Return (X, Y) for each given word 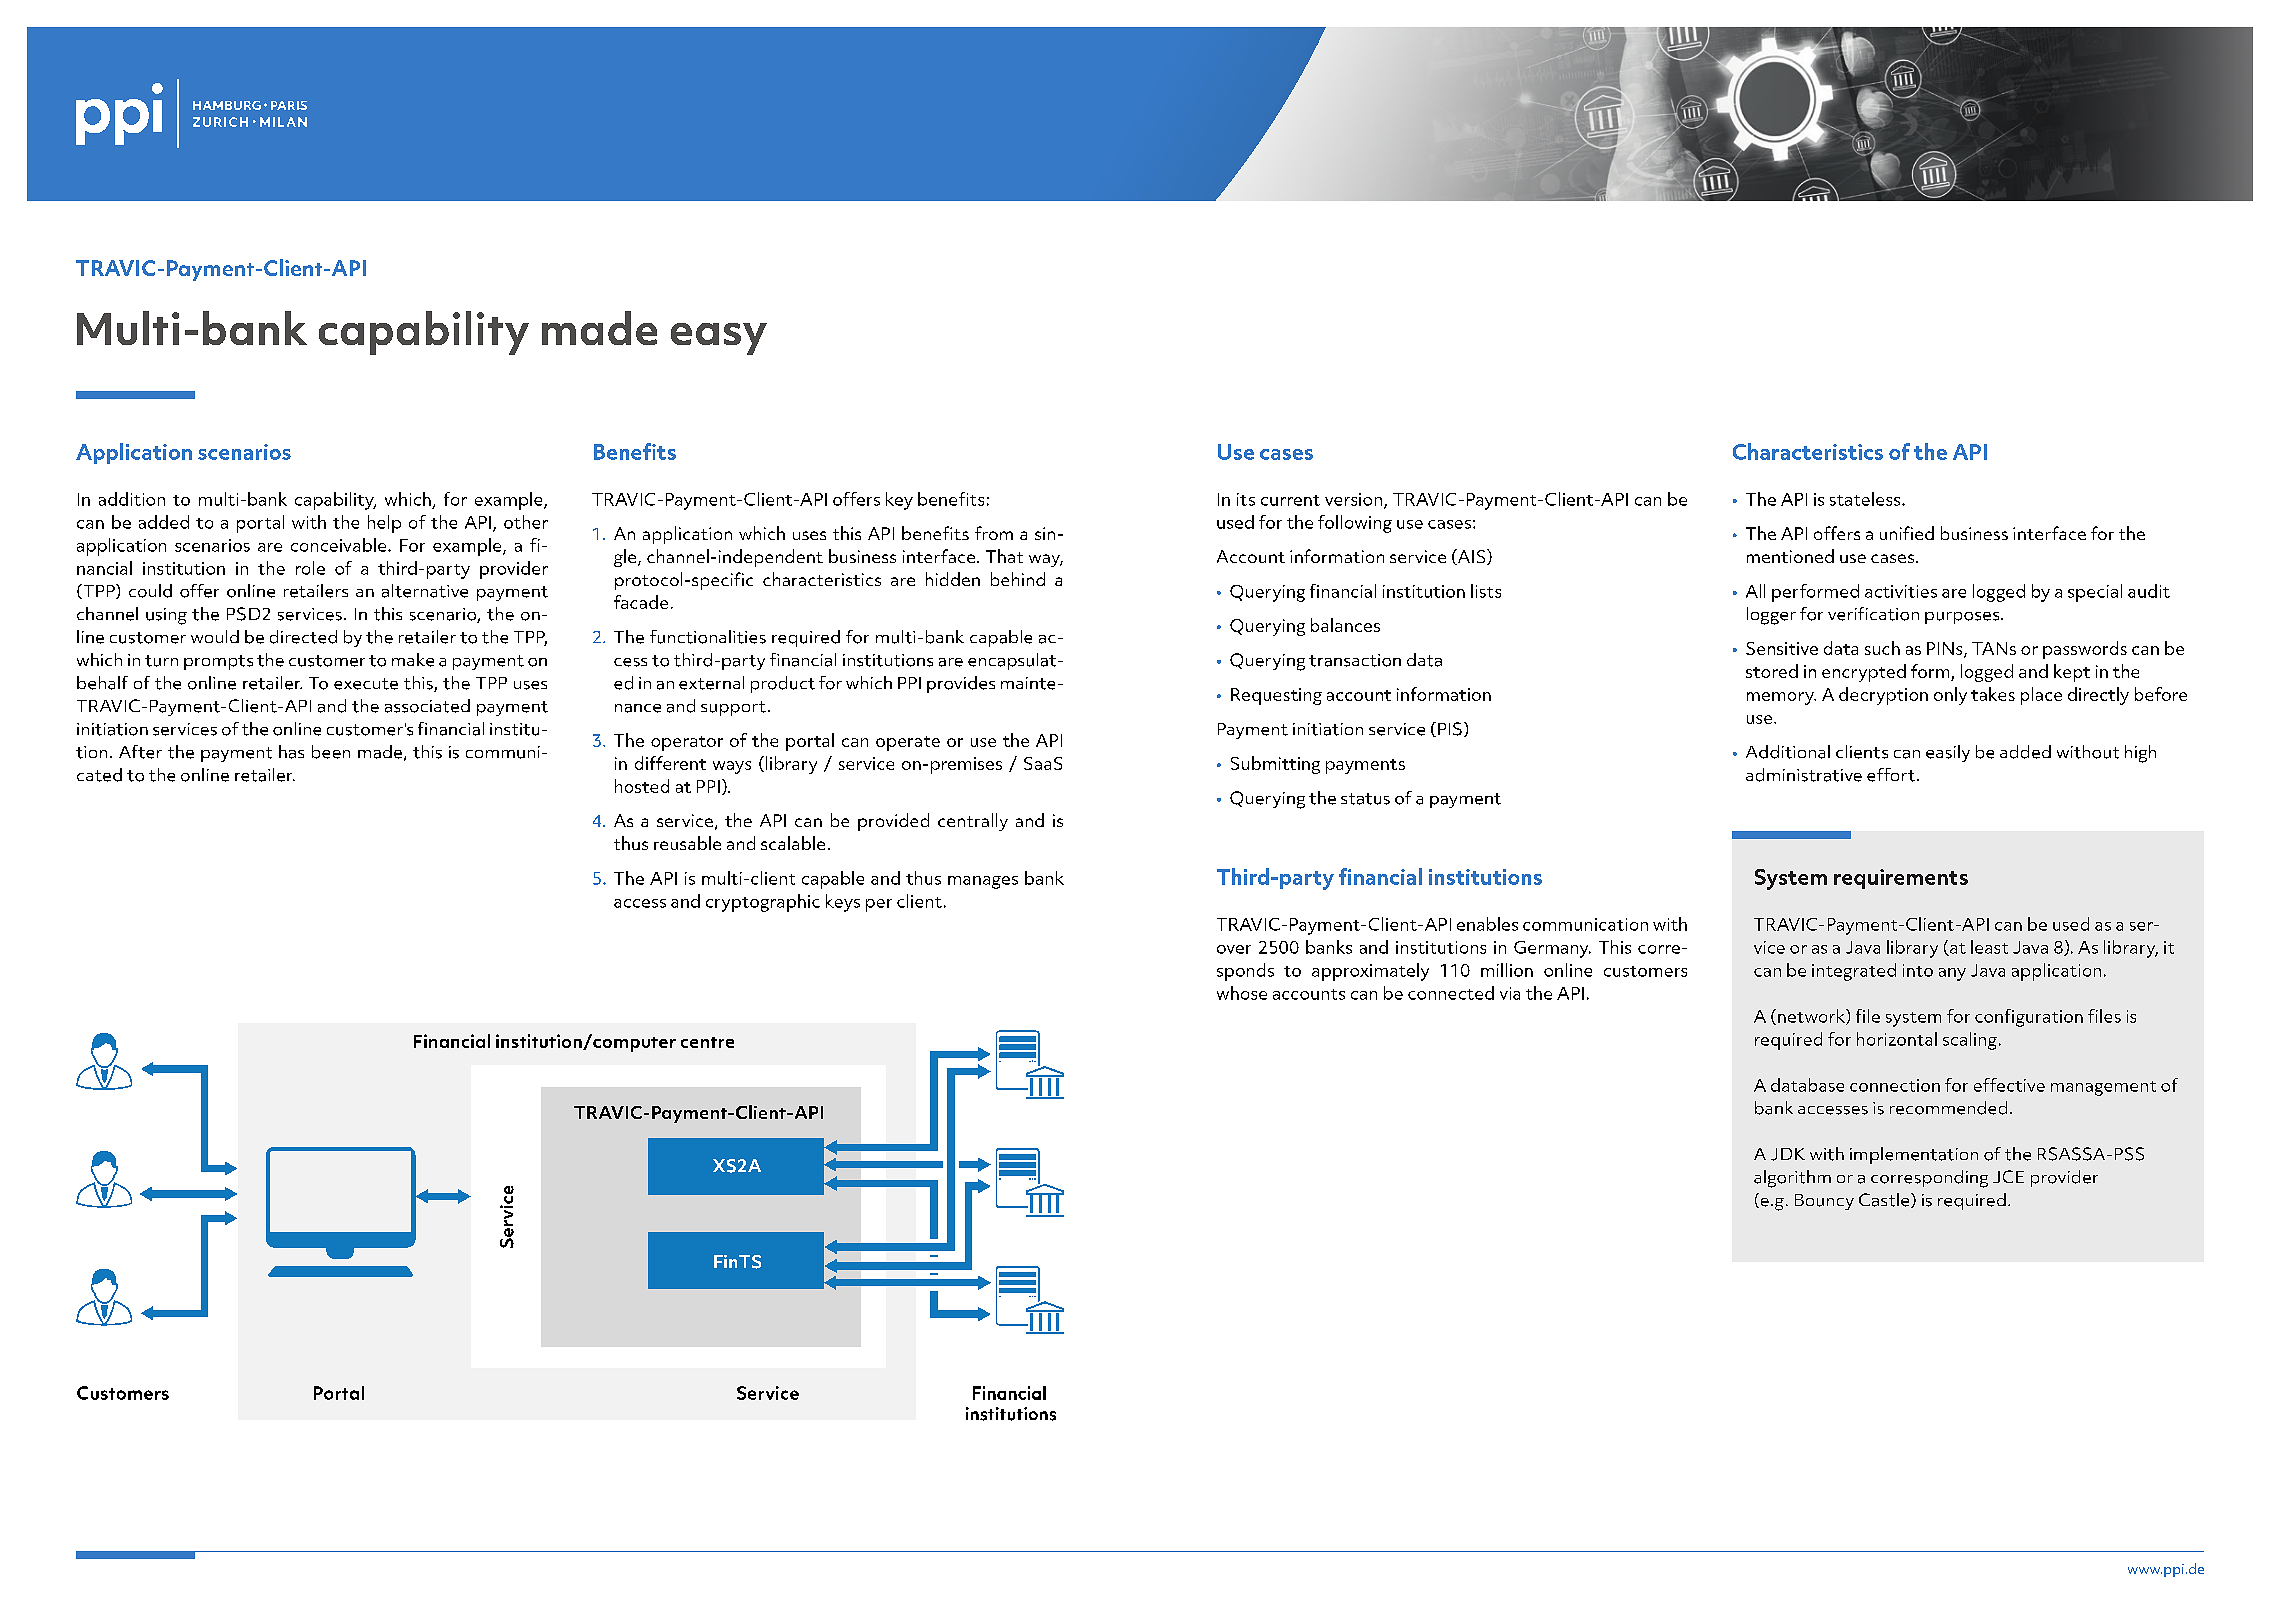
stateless (1866, 499)
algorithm (1792, 1179)
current (1290, 500)
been (331, 752)
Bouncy (1824, 1202)
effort (1891, 775)
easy (719, 339)
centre (707, 1042)
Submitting (1275, 765)
